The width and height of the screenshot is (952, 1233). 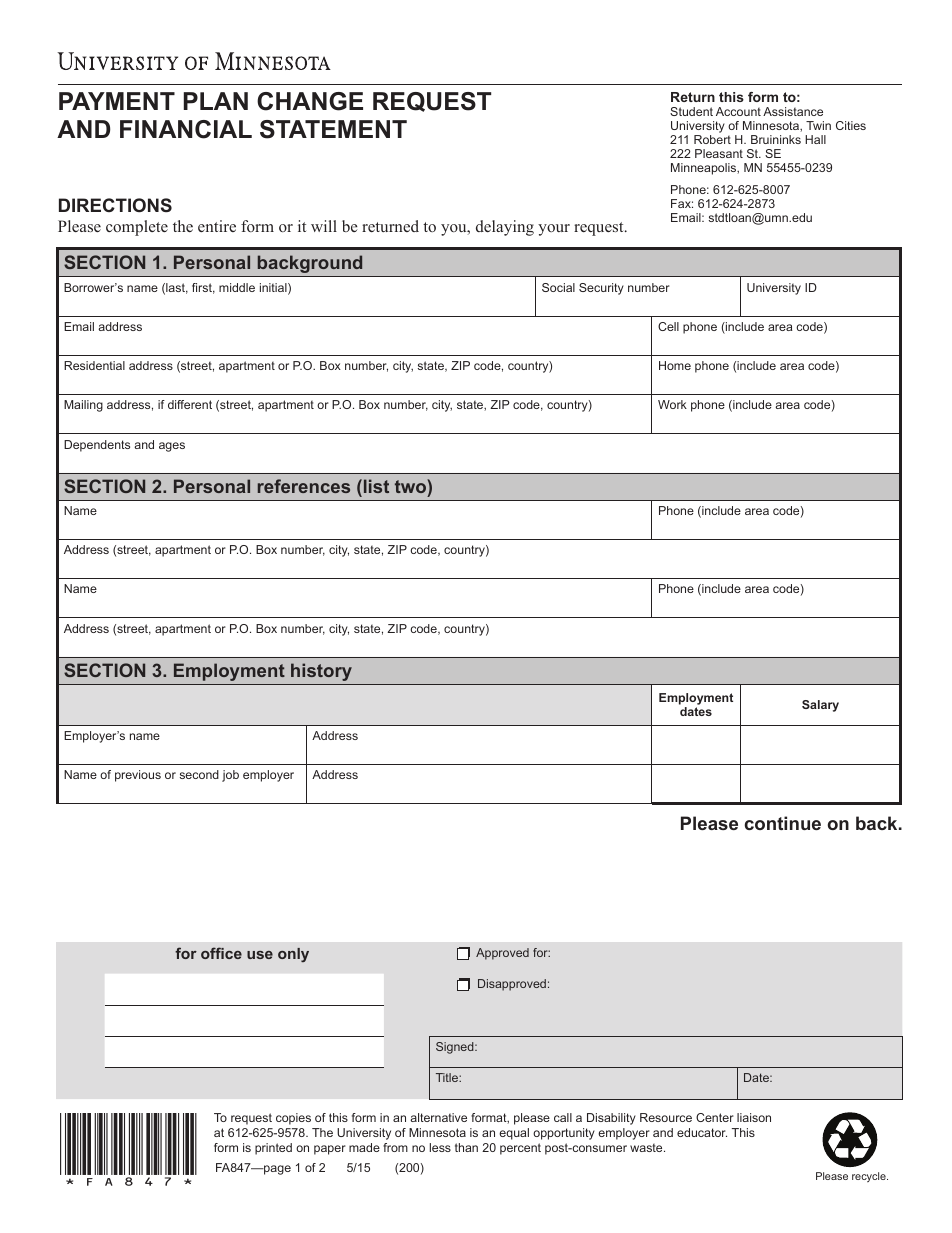 What do you see at coordinates (186, 129) in the screenshot?
I see `FINANCIAL` at bounding box center [186, 129].
